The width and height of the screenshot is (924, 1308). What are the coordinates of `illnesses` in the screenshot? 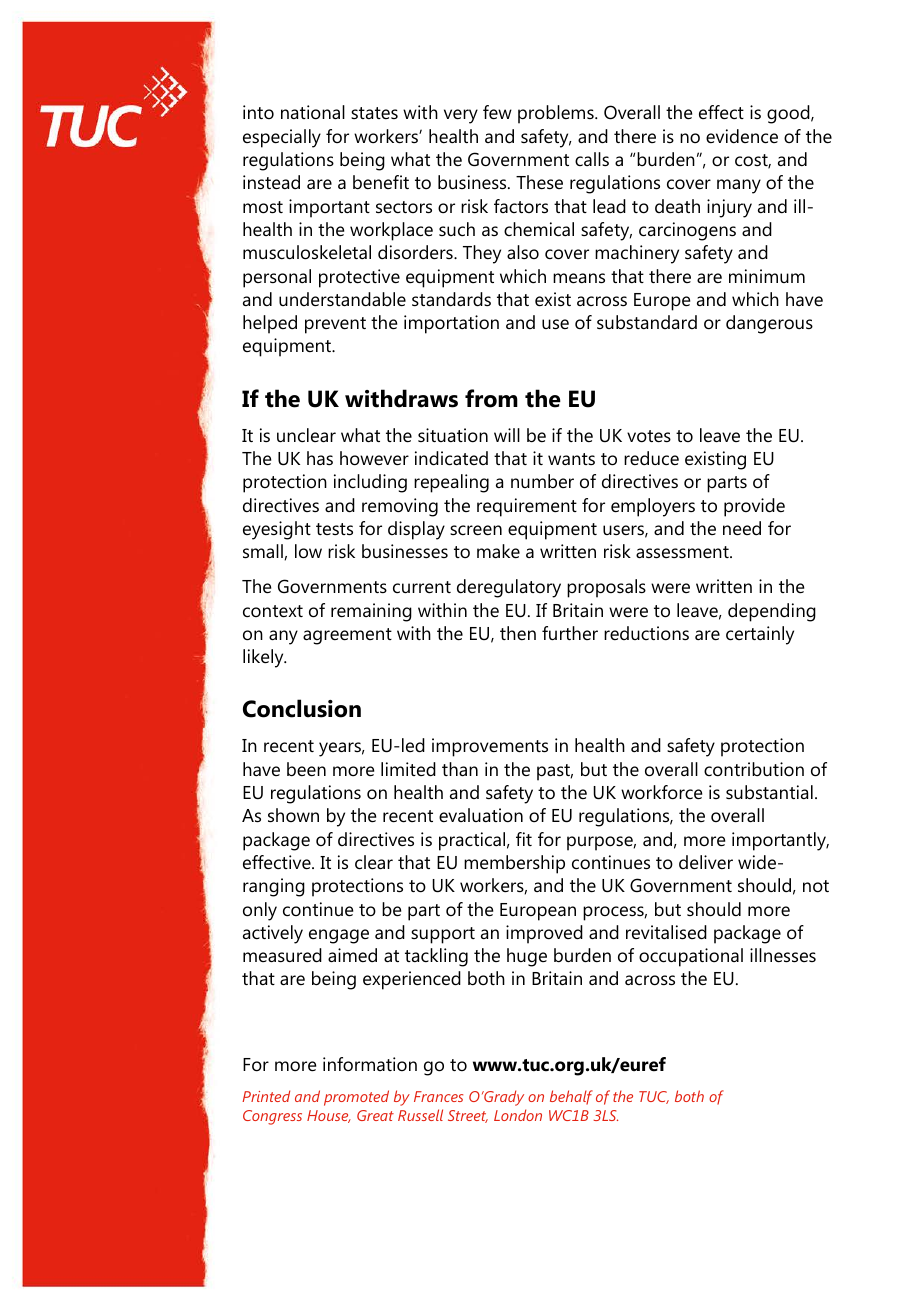 It's located at (783, 955).
